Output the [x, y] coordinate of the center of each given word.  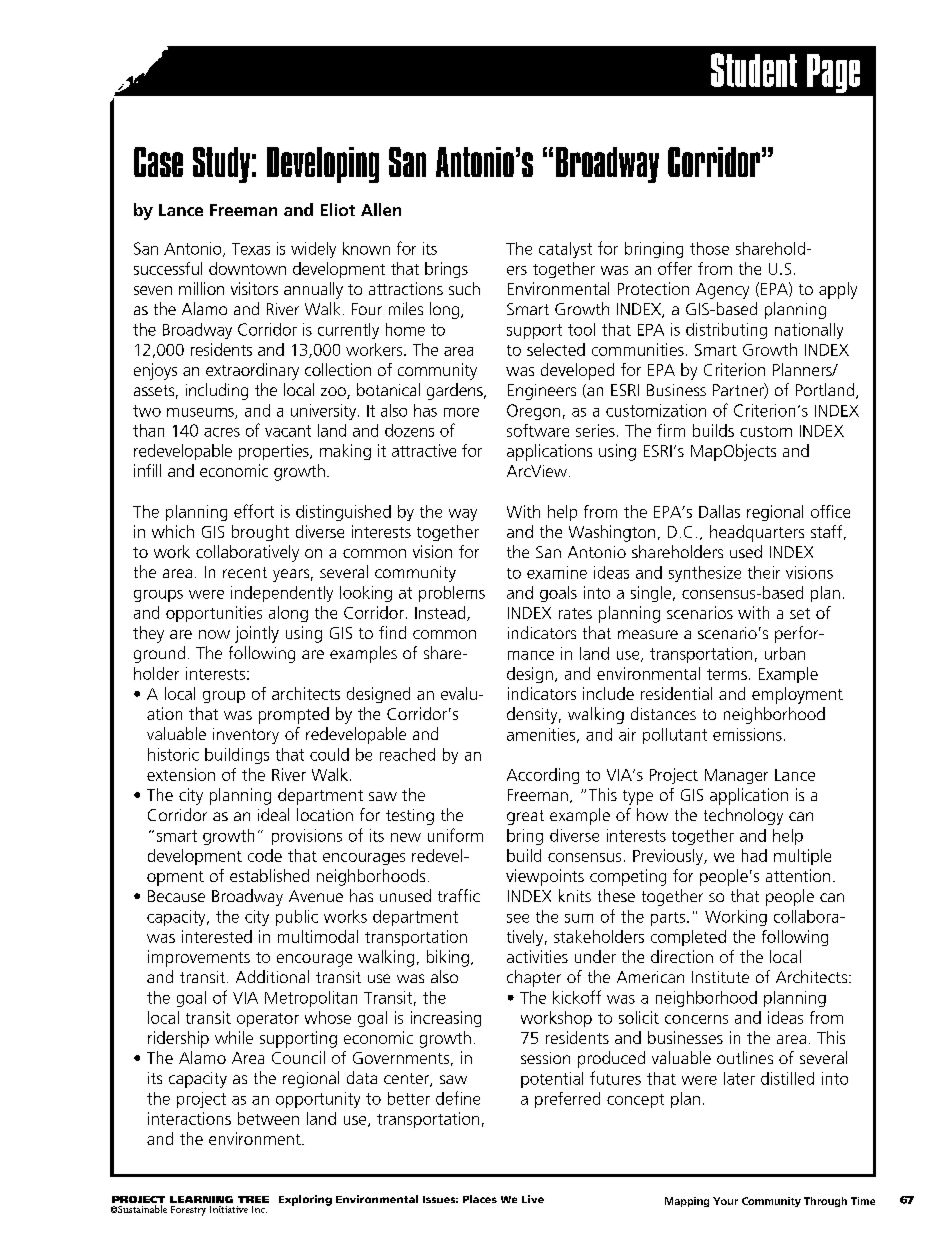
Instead [441, 613]
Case [158, 162]
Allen [381, 209]
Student [754, 70]
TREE [253, 1199]
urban [785, 653]
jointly [257, 634]
